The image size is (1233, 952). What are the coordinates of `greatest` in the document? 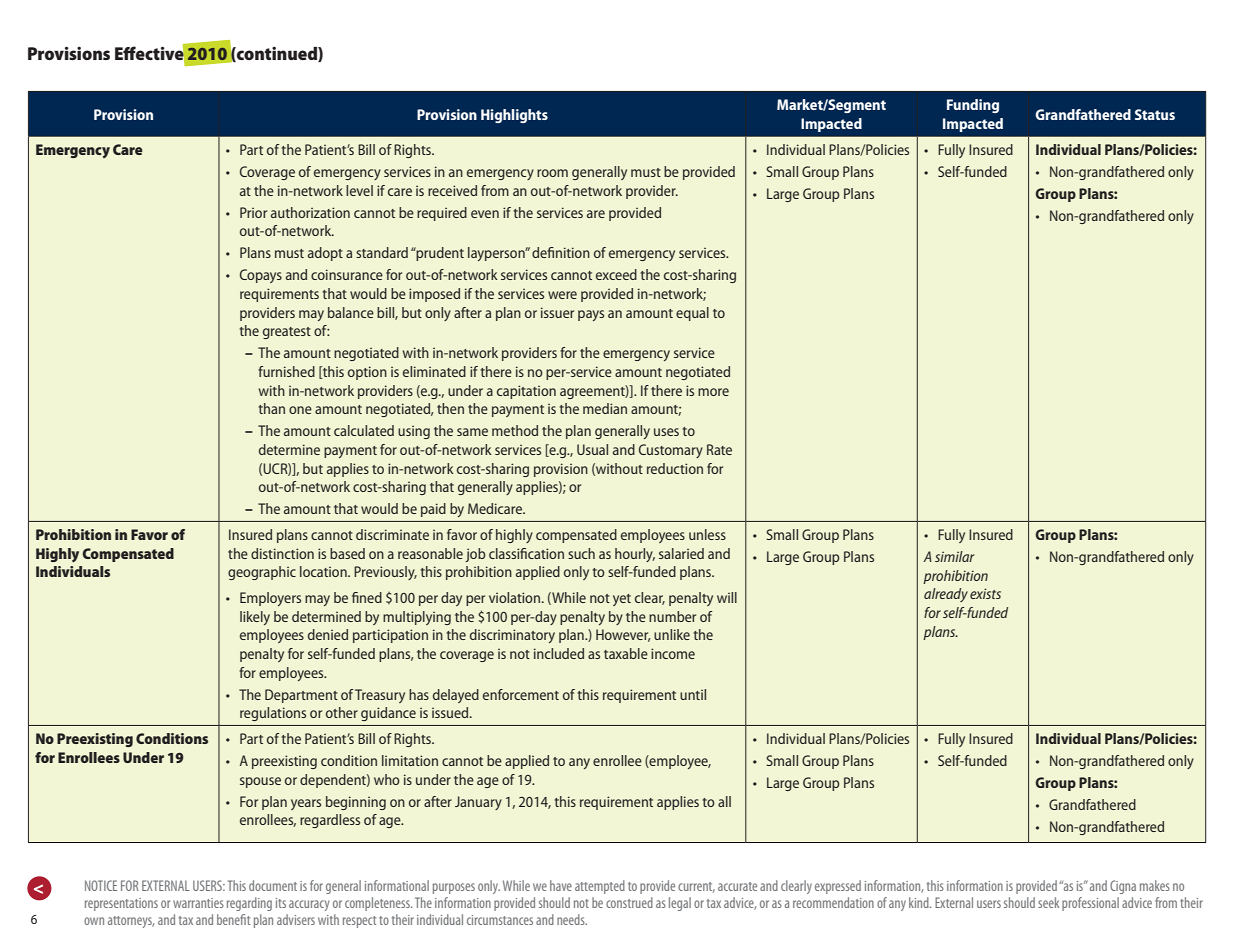 It's located at (287, 333).
